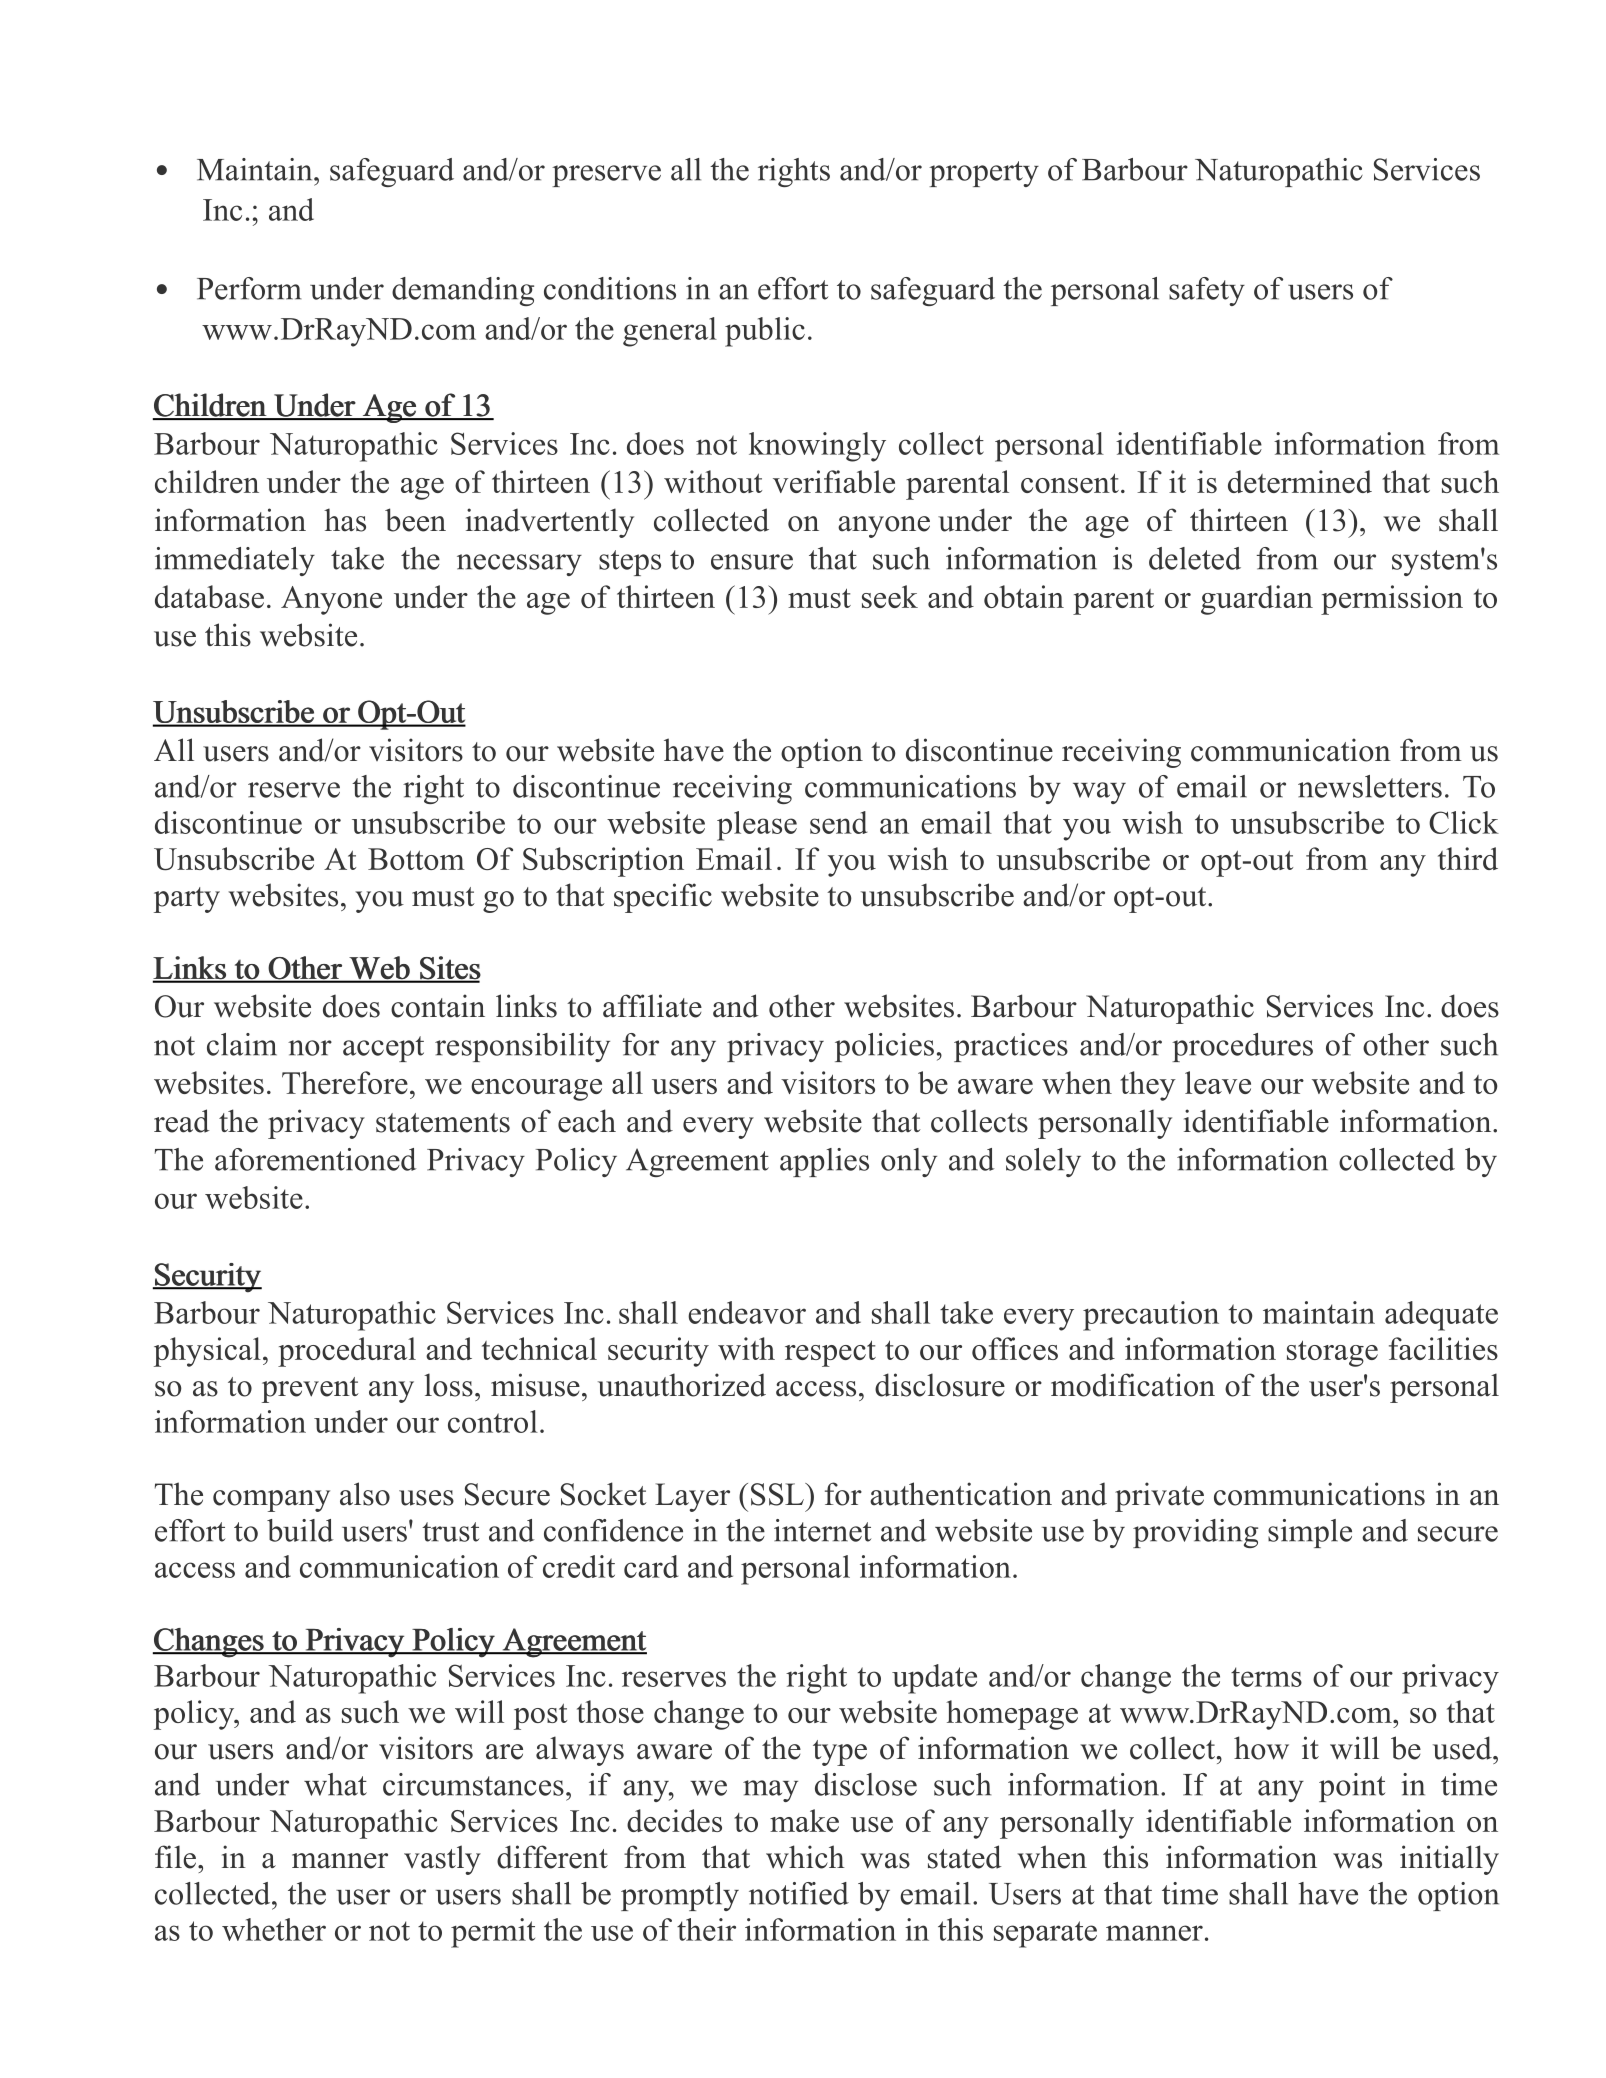 This screenshot has width=1606, height=2078. What do you see at coordinates (1332, 1353) in the screenshot?
I see `storage` at bounding box center [1332, 1353].
